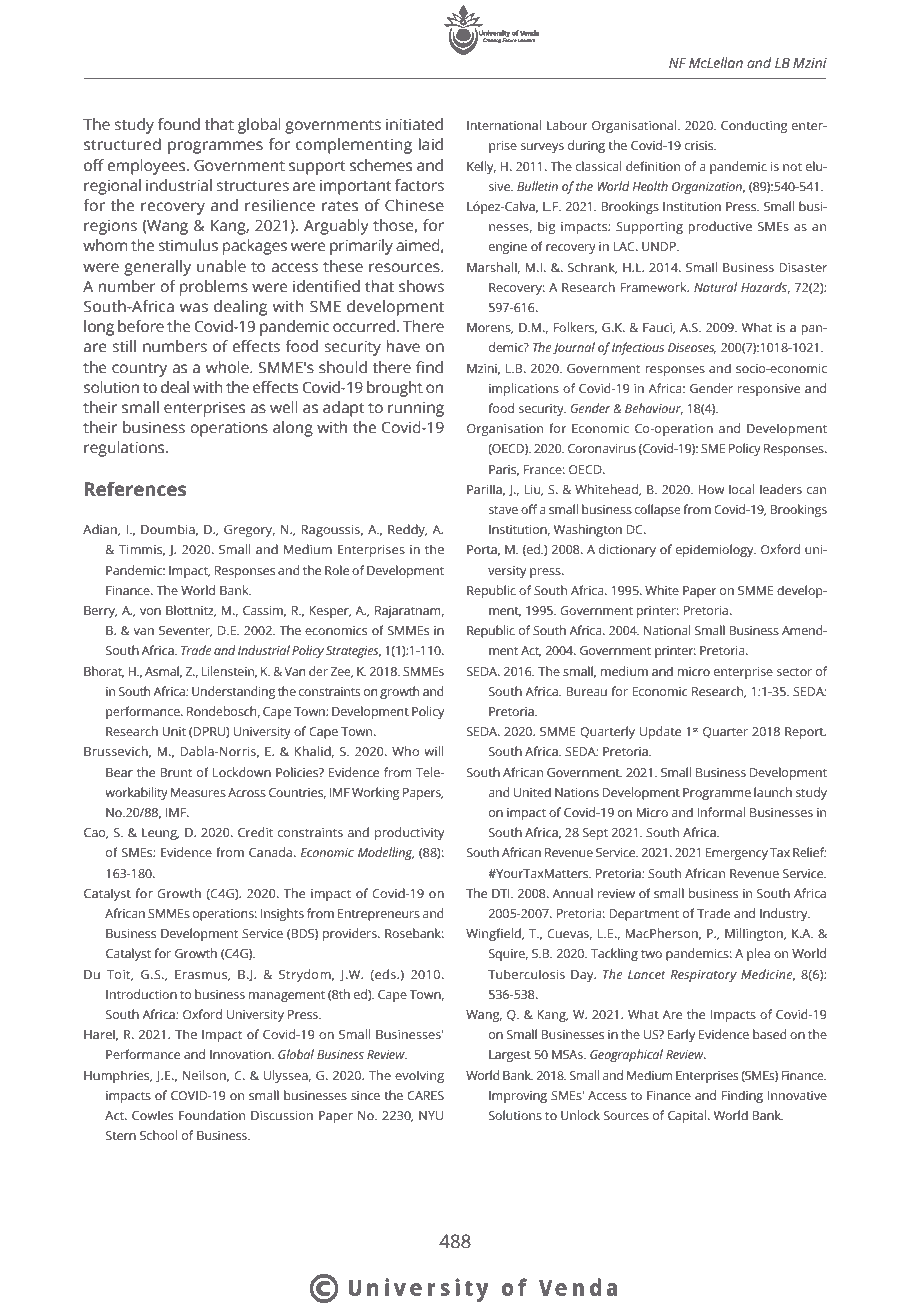  I want to click on crisis, so click(700, 145).
